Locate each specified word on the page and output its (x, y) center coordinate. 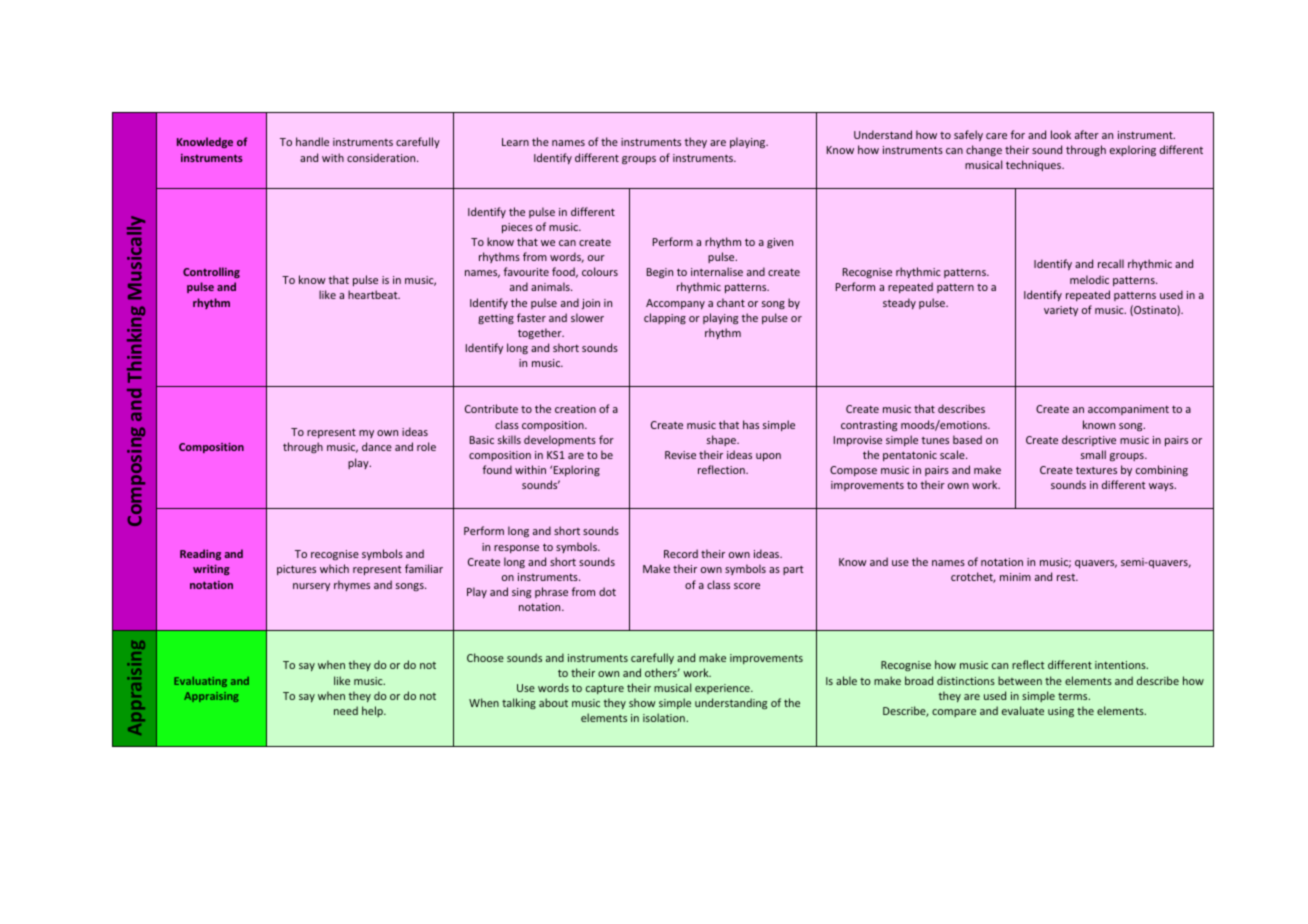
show (642, 702)
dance (377, 446)
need (346, 710)
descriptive (1089, 440)
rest (1067, 577)
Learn (515, 142)
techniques (1034, 165)
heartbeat (374, 294)
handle (312, 141)
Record (681, 553)
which (334, 568)
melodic (1089, 279)
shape (722, 440)
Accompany (675, 304)
